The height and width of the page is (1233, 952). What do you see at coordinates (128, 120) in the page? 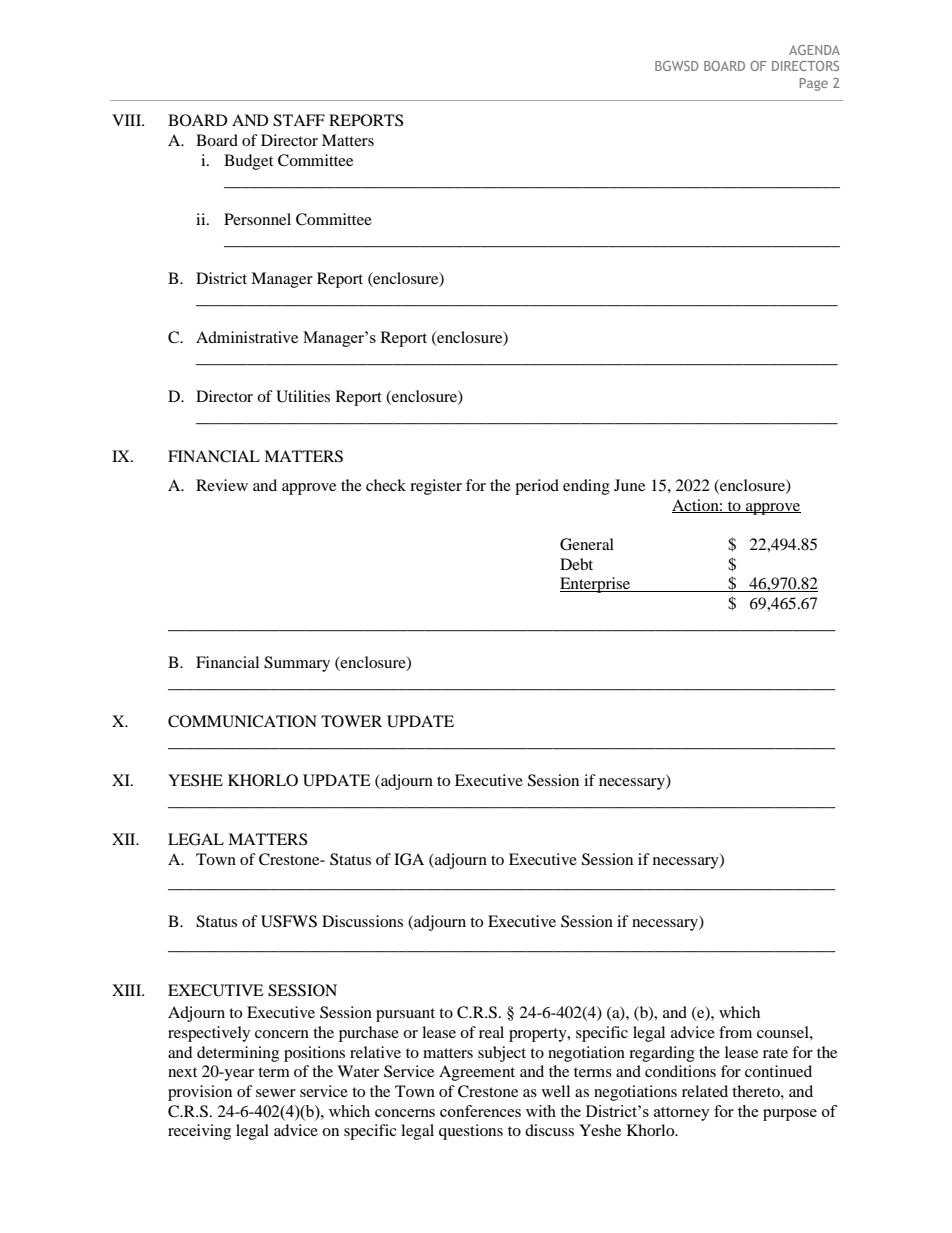
I see `VIII` at bounding box center [128, 120].
